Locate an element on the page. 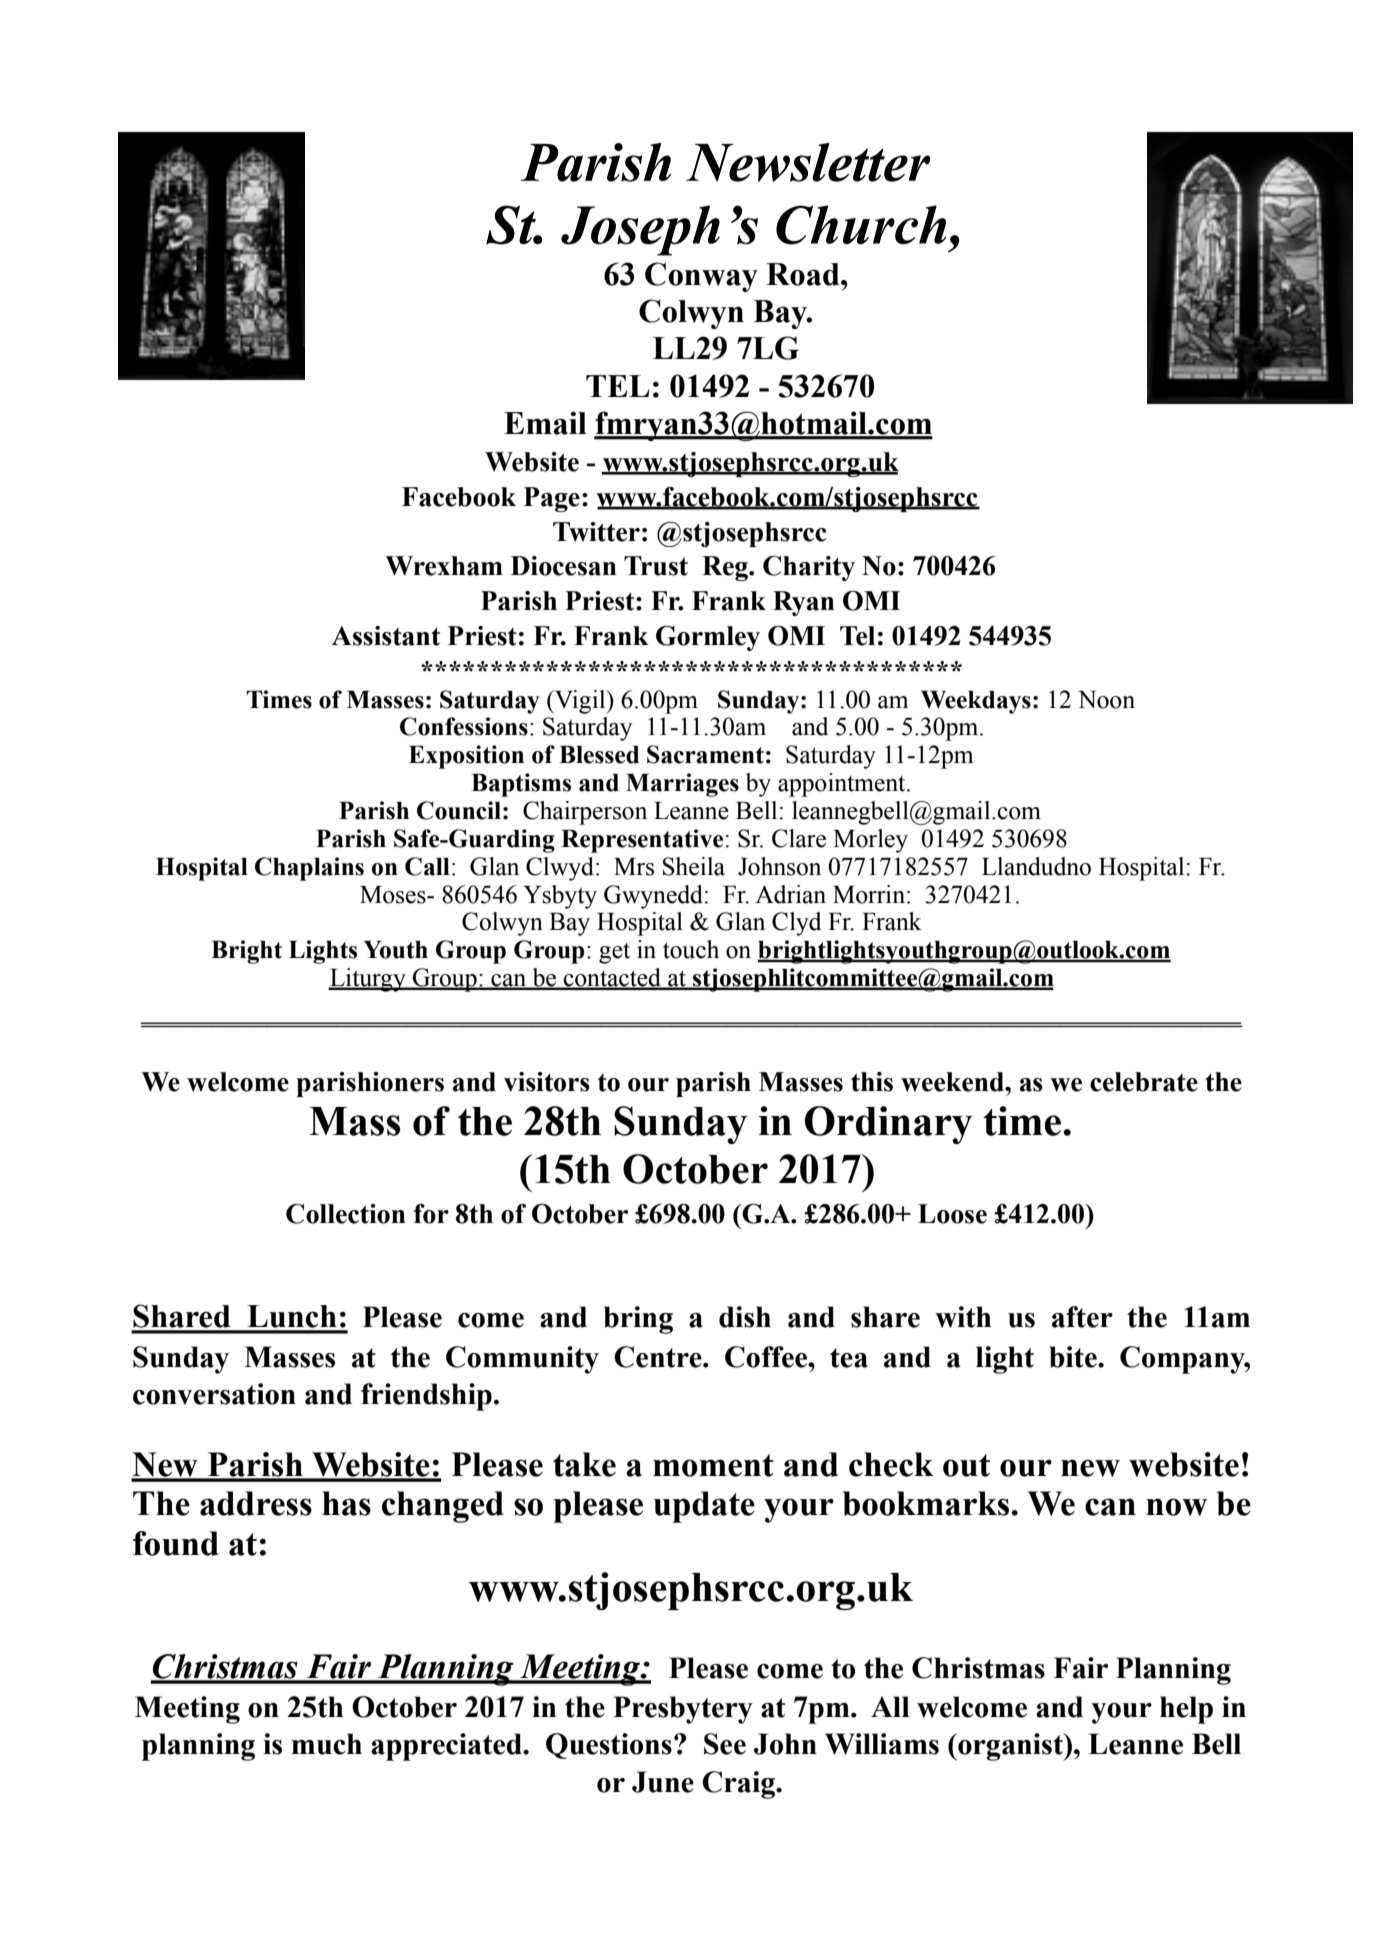 The image size is (1382, 1954). much is located at coordinates (327, 1744).
